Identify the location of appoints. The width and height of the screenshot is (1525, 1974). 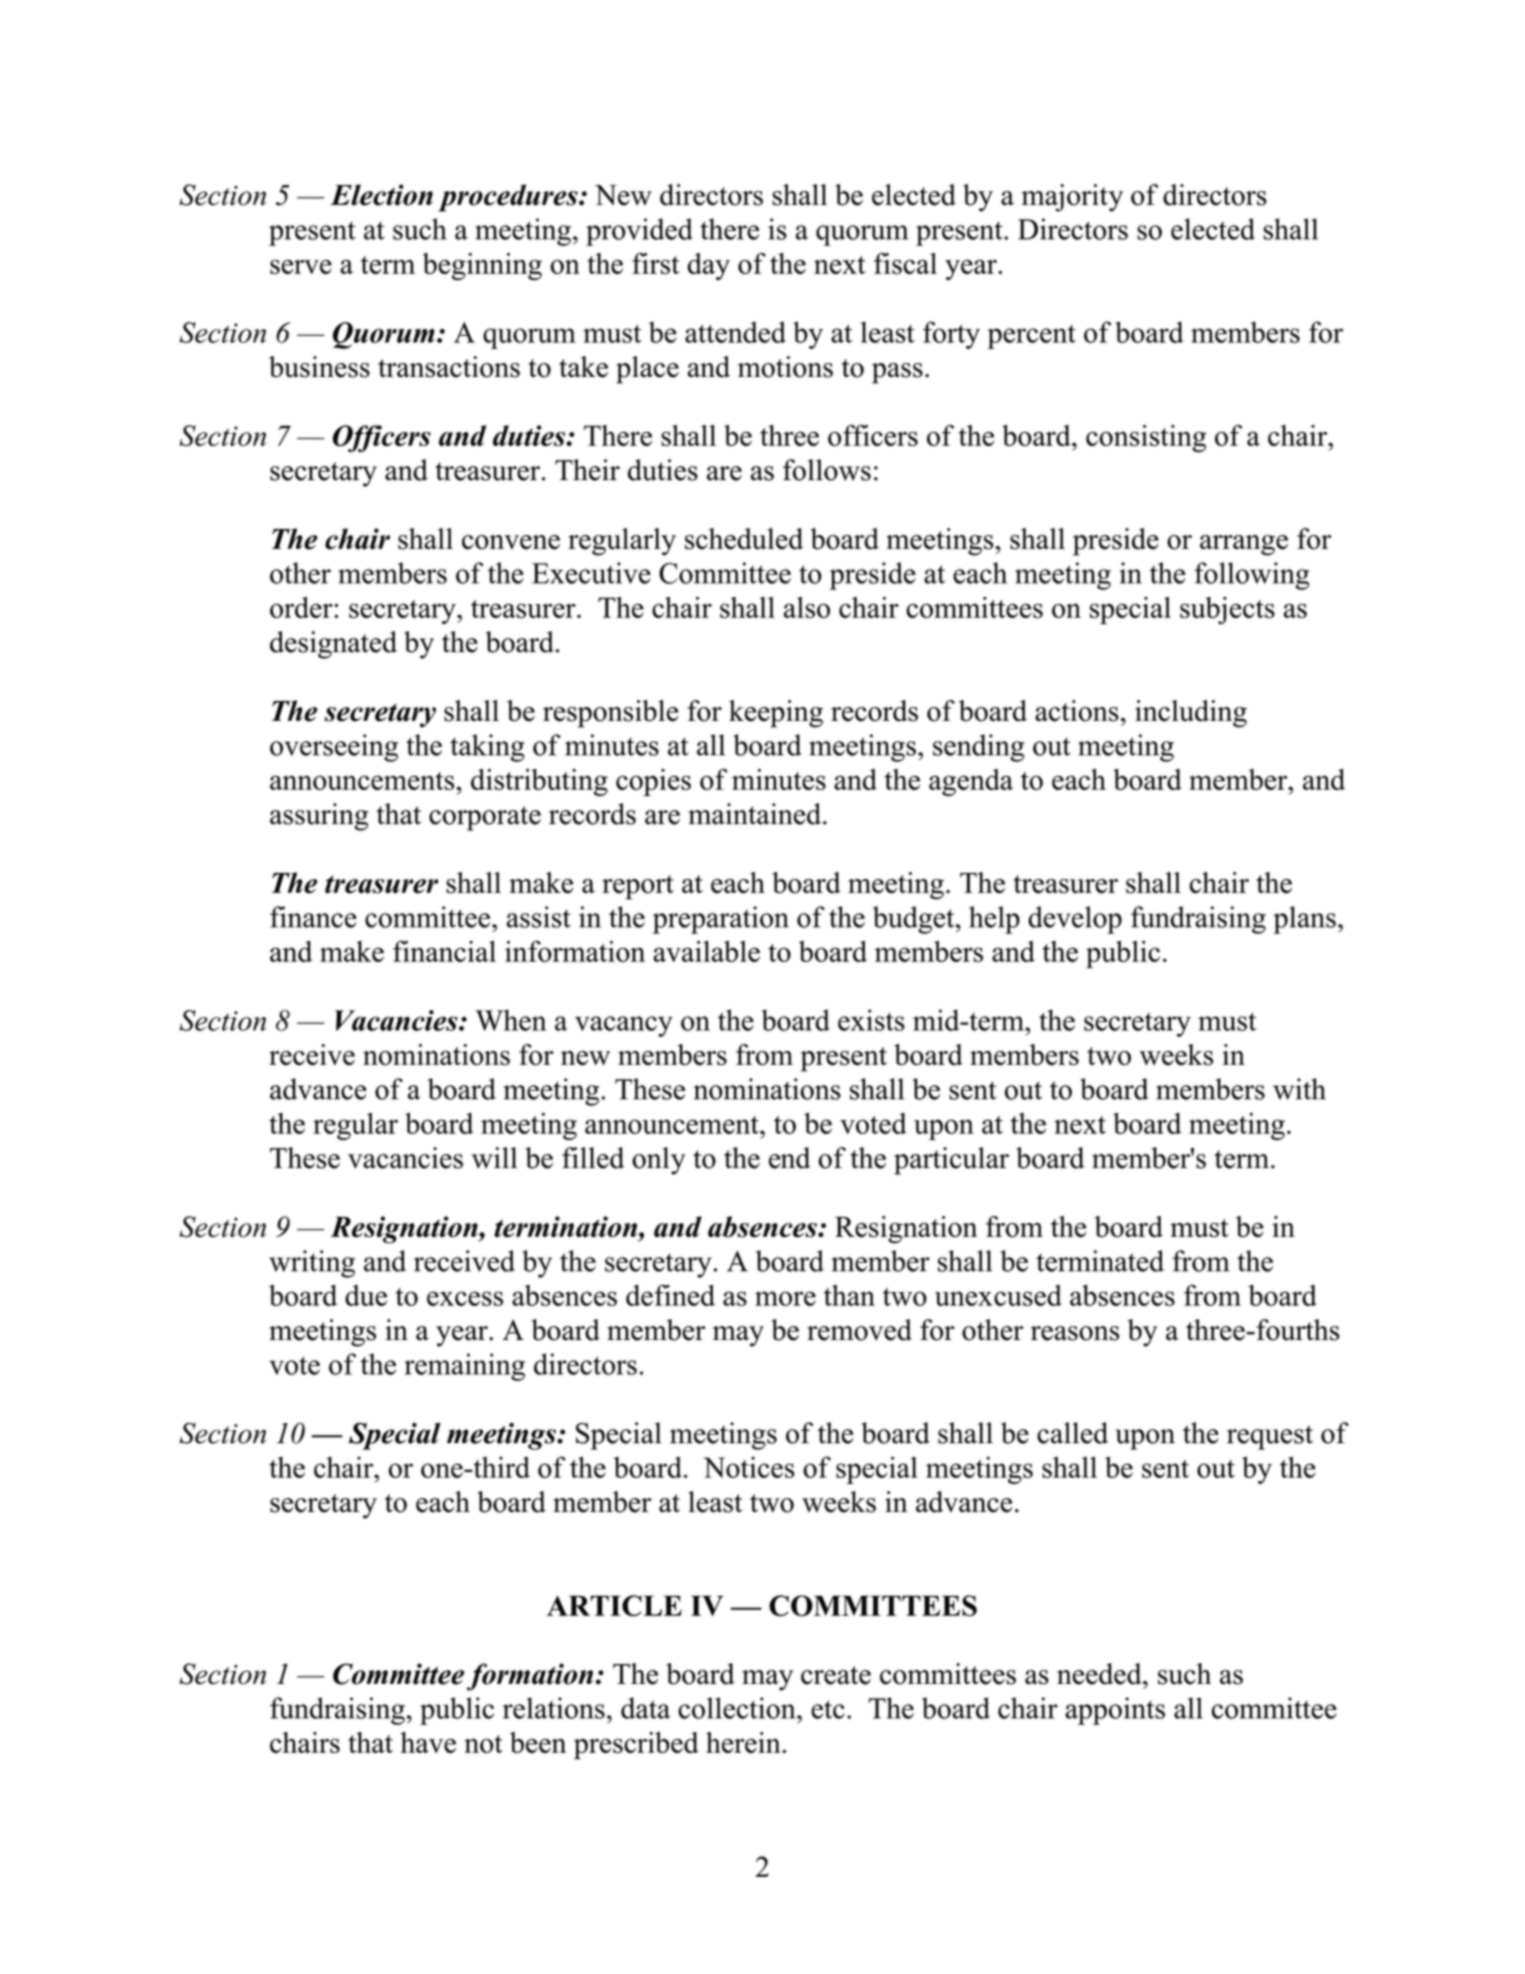
(1115, 1711).
